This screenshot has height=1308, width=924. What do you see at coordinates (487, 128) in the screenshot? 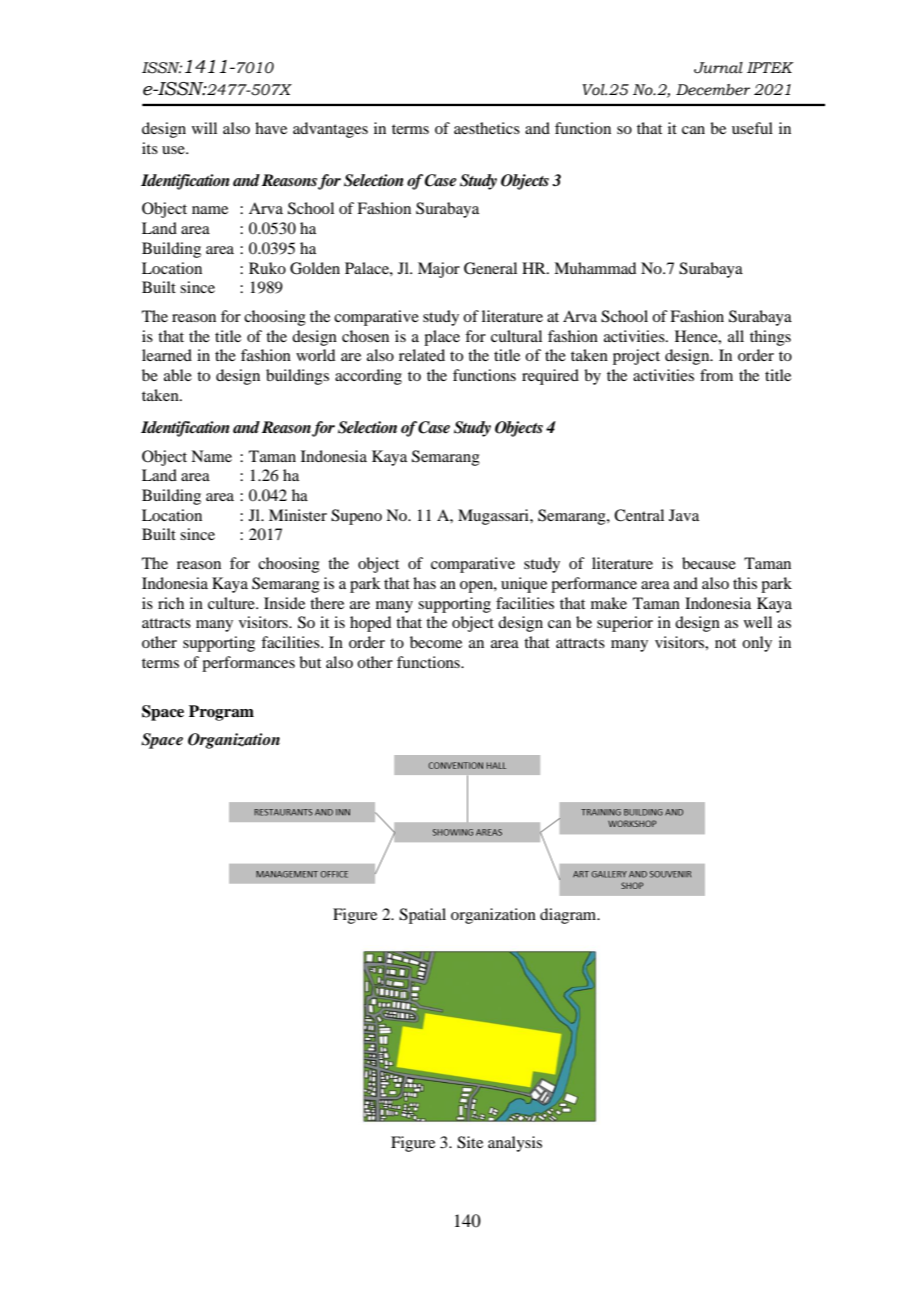
I see `aesthetics` at bounding box center [487, 128].
